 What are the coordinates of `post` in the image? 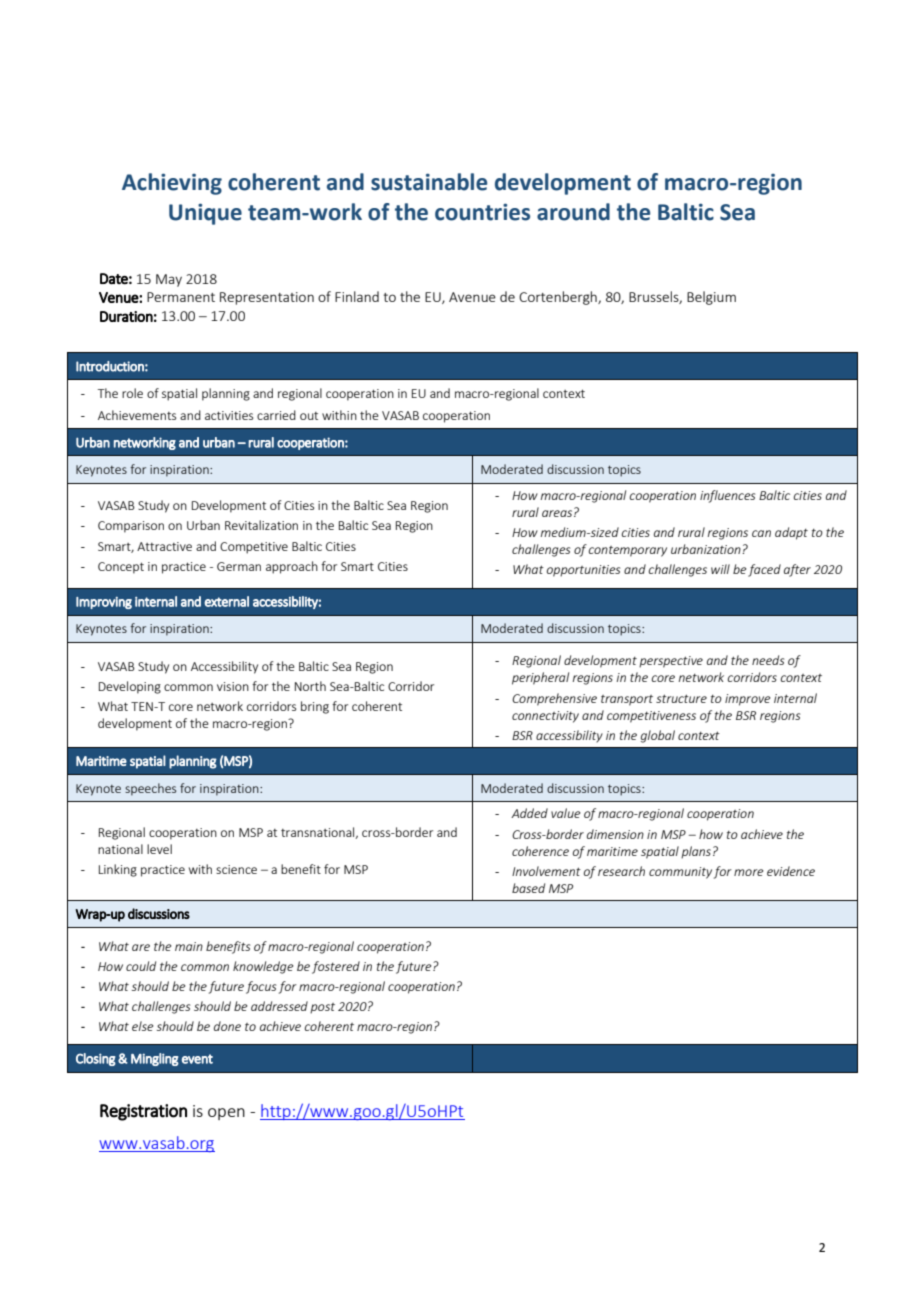 It's located at (322, 1008).
